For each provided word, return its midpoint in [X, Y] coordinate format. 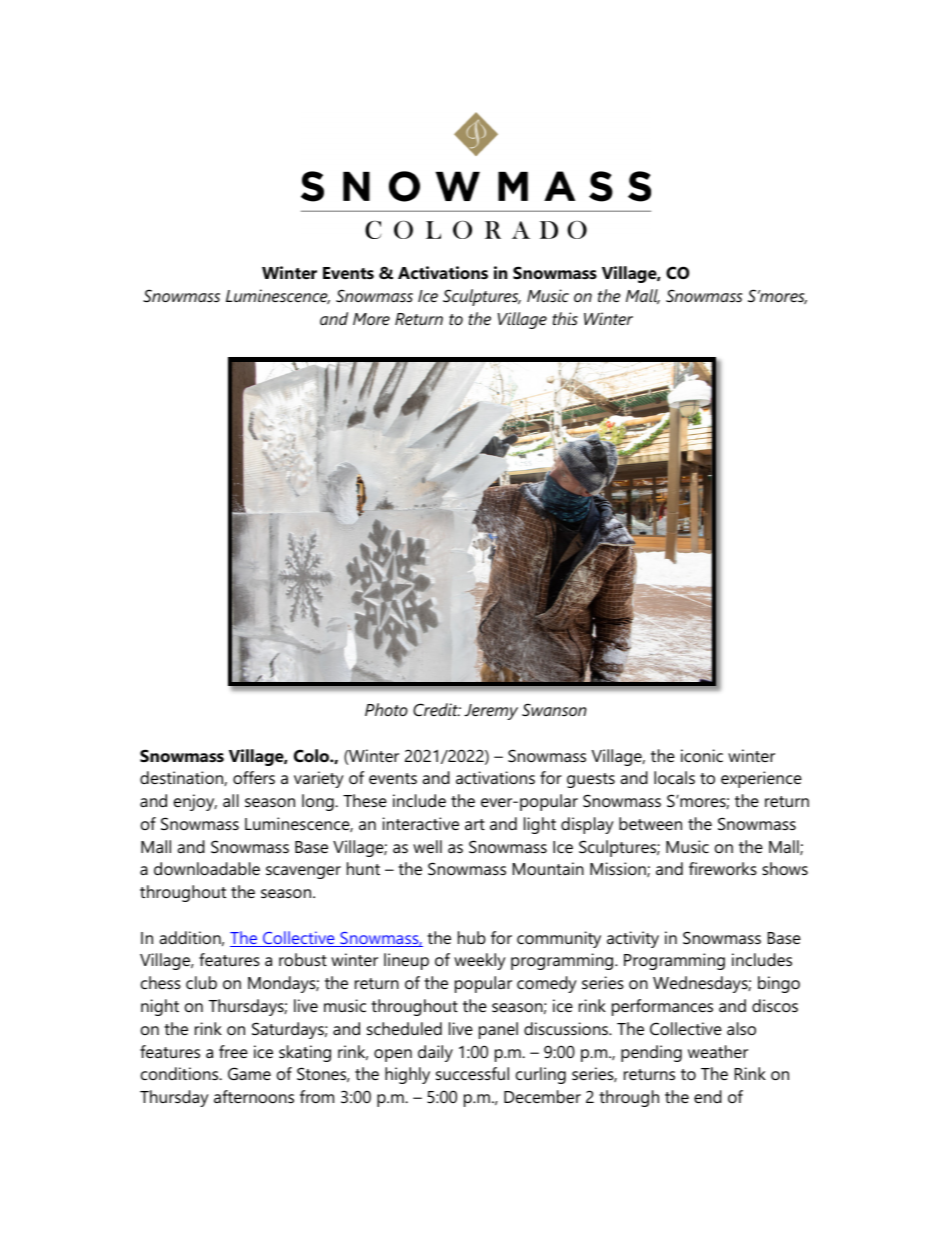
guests [591, 780]
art [475, 824]
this [565, 318]
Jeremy [491, 712]
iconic [702, 755]
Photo [386, 709]
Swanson [554, 709]
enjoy [195, 802]
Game [249, 1073]
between [650, 823]
